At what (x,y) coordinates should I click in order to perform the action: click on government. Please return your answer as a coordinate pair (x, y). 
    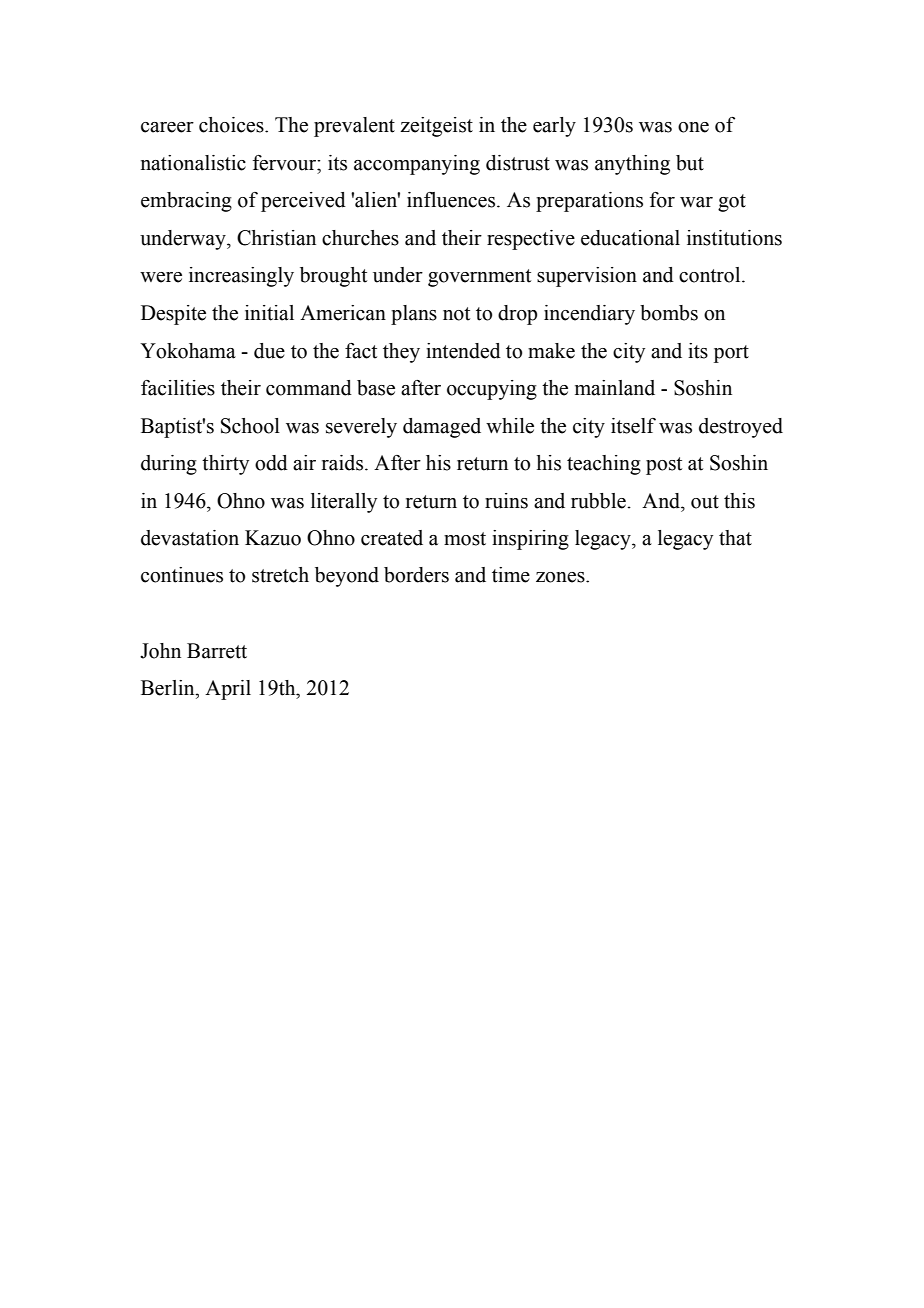
    Looking at the image, I should click on (479, 278).
